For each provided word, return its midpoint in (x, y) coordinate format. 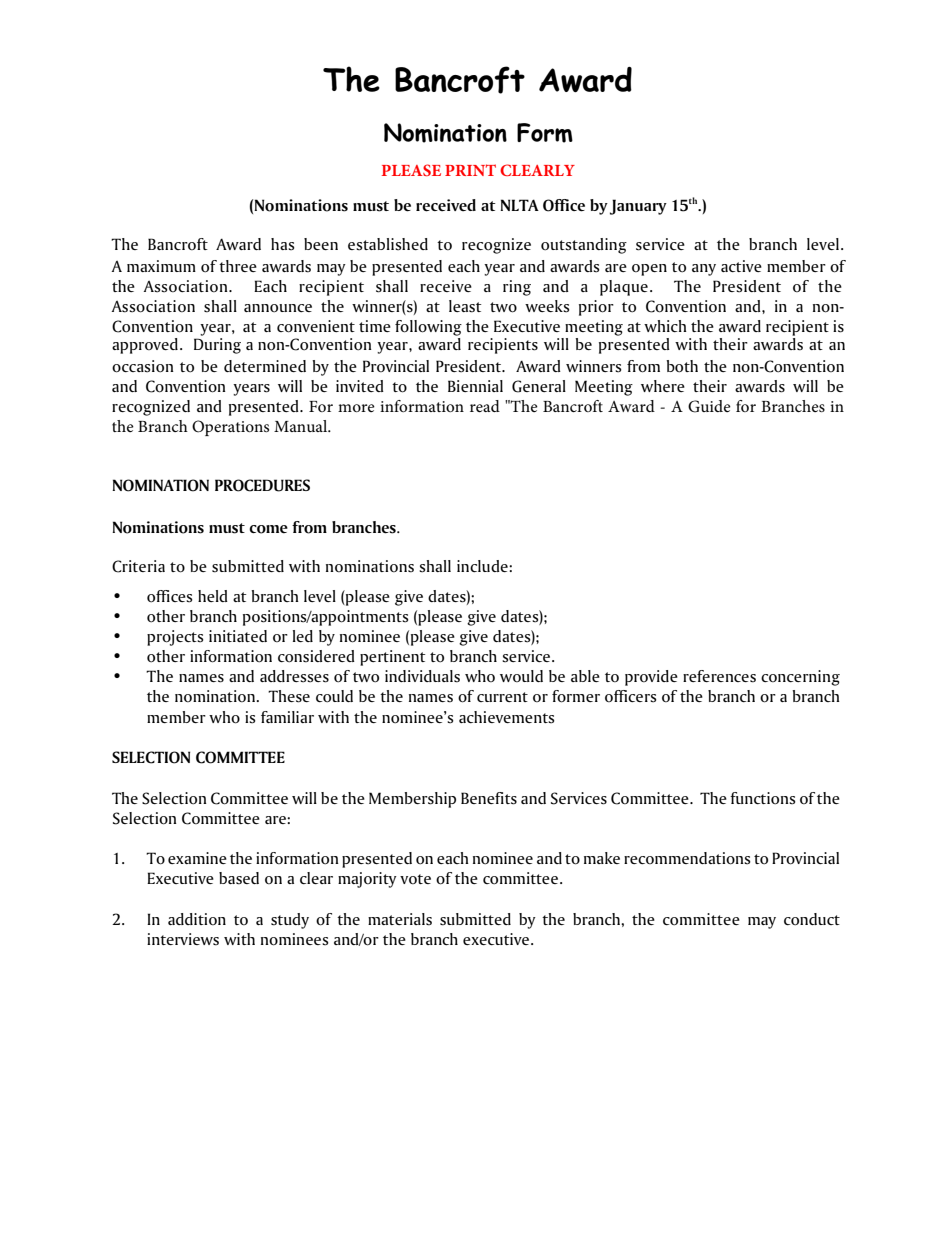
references (719, 676)
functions (763, 798)
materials (400, 919)
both (682, 366)
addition (197, 919)
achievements (507, 717)
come (268, 529)
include (483, 566)
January (638, 207)
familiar (287, 717)
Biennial (475, 386)
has (283, 244)
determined (265, 366)
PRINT (470, 170)
